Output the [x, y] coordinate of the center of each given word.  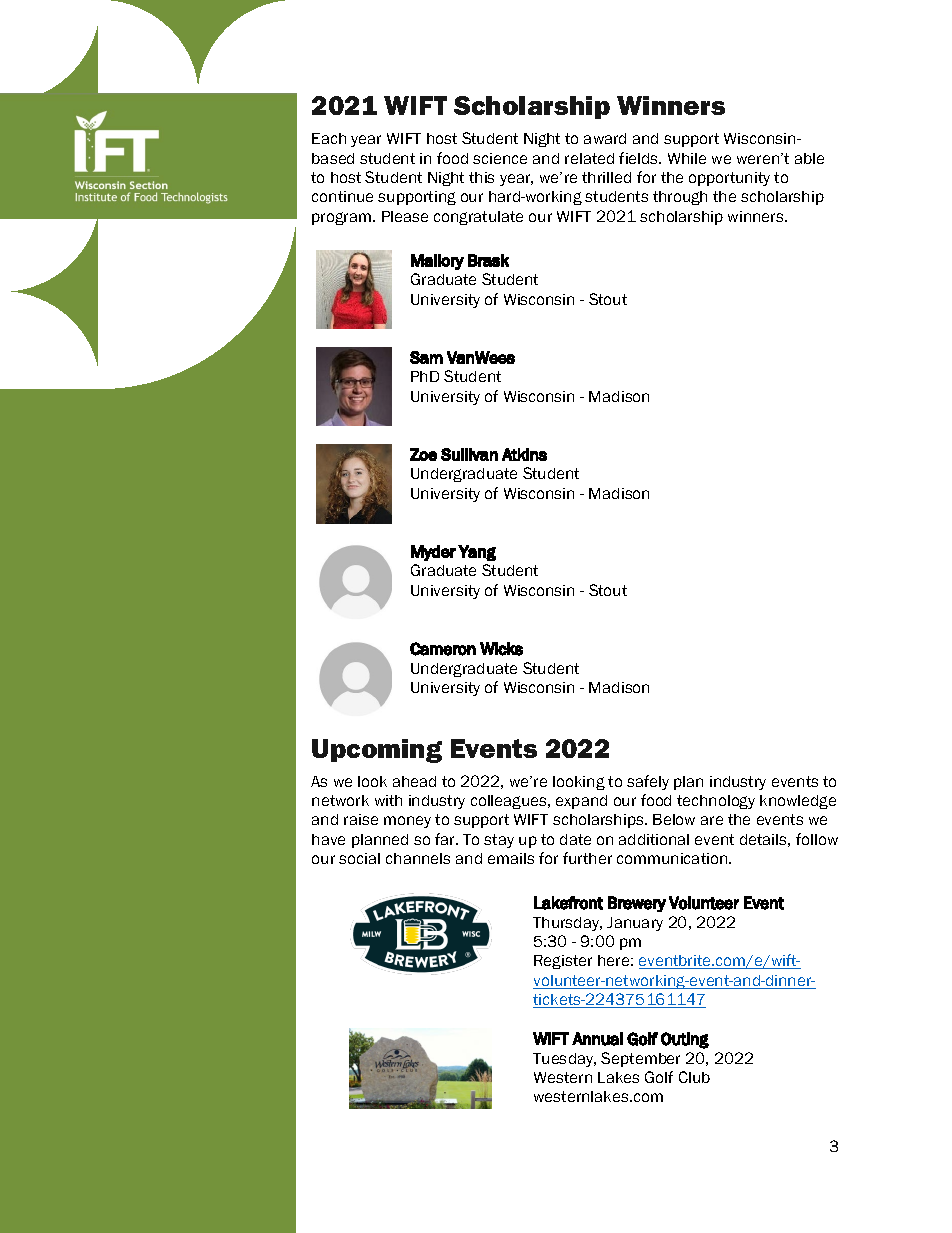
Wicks [501, 649]
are [712, 820]
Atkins [524, 454]
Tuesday [564, 1060]
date [575, 839]
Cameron [443, 649]
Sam [426, 357]
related [589, 158]
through [680, 198]
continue [342, 196]
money [407, 822]
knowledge [798, 802]
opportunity [729, 179]
